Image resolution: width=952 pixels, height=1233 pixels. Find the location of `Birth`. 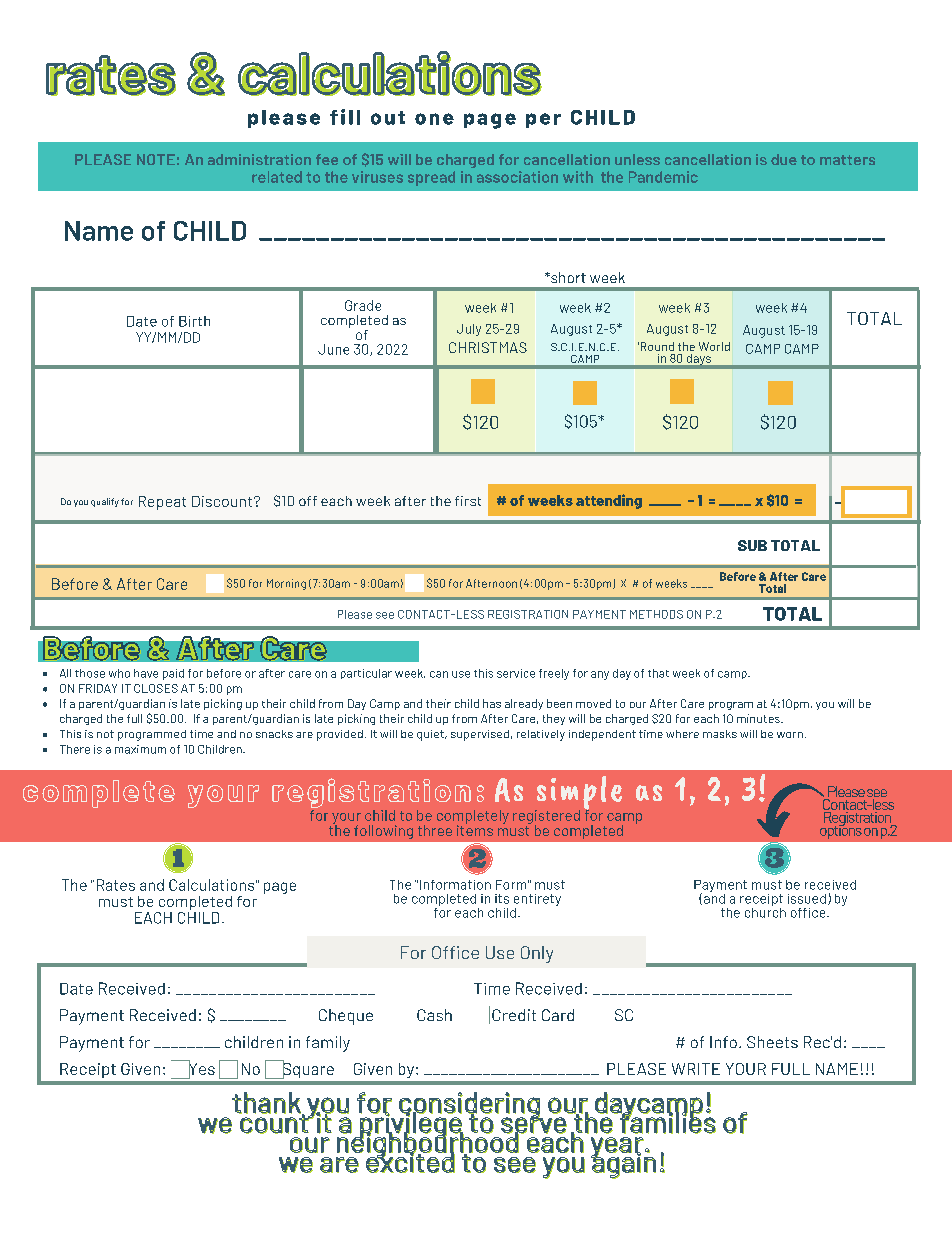

Birth is located at coordinates (194, 321).
